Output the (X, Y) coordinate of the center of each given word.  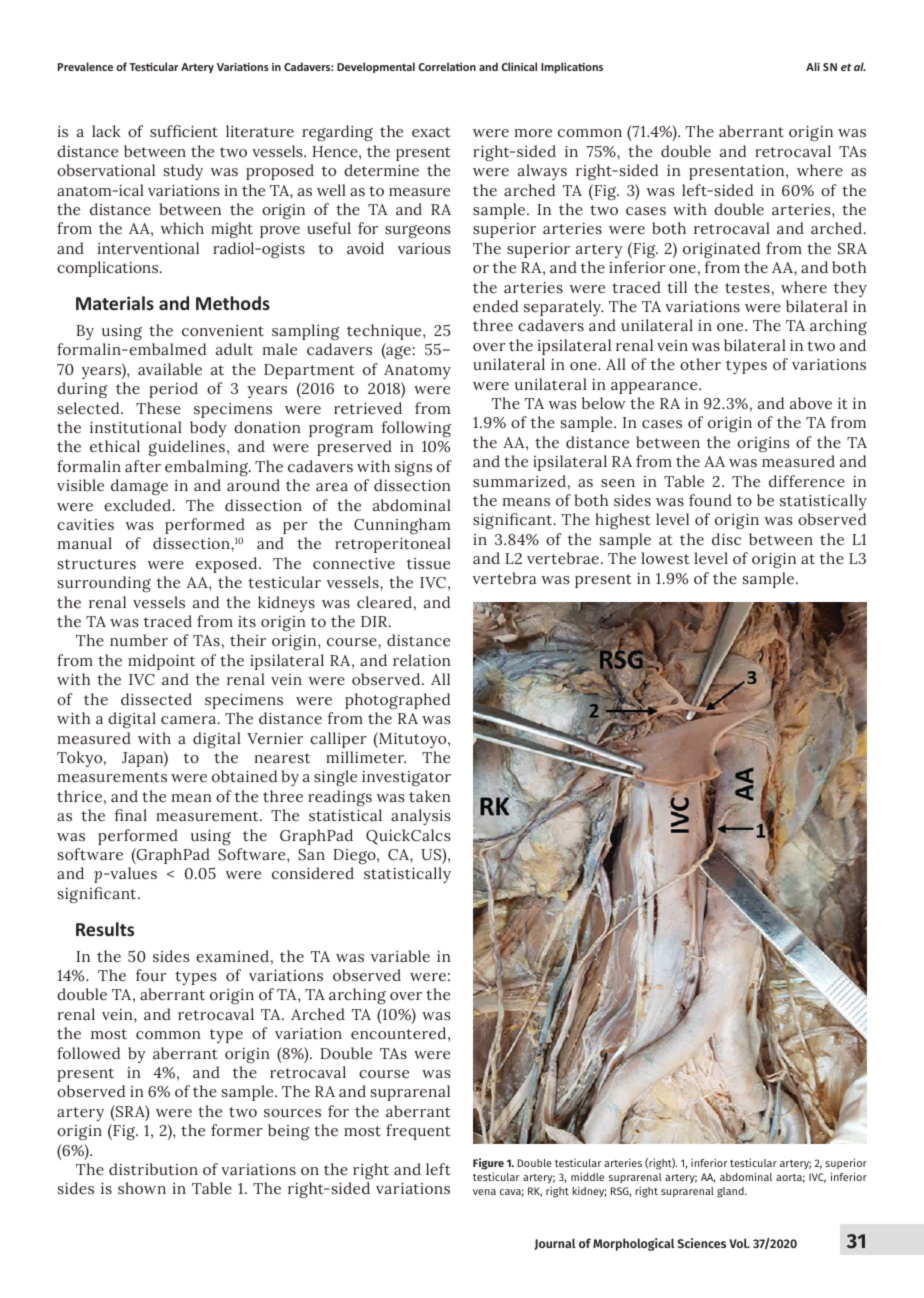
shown (142, 1188)
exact (431, 132)
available (170, 369)
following (416, 429)
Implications (572, 67)
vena (484, 1192)
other (700, 364)
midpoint (161, 662)
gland (731, 1192)
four (151, 975)
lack (106, 131)
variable (400, 956)
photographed (397, 701)
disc (726, 539)
